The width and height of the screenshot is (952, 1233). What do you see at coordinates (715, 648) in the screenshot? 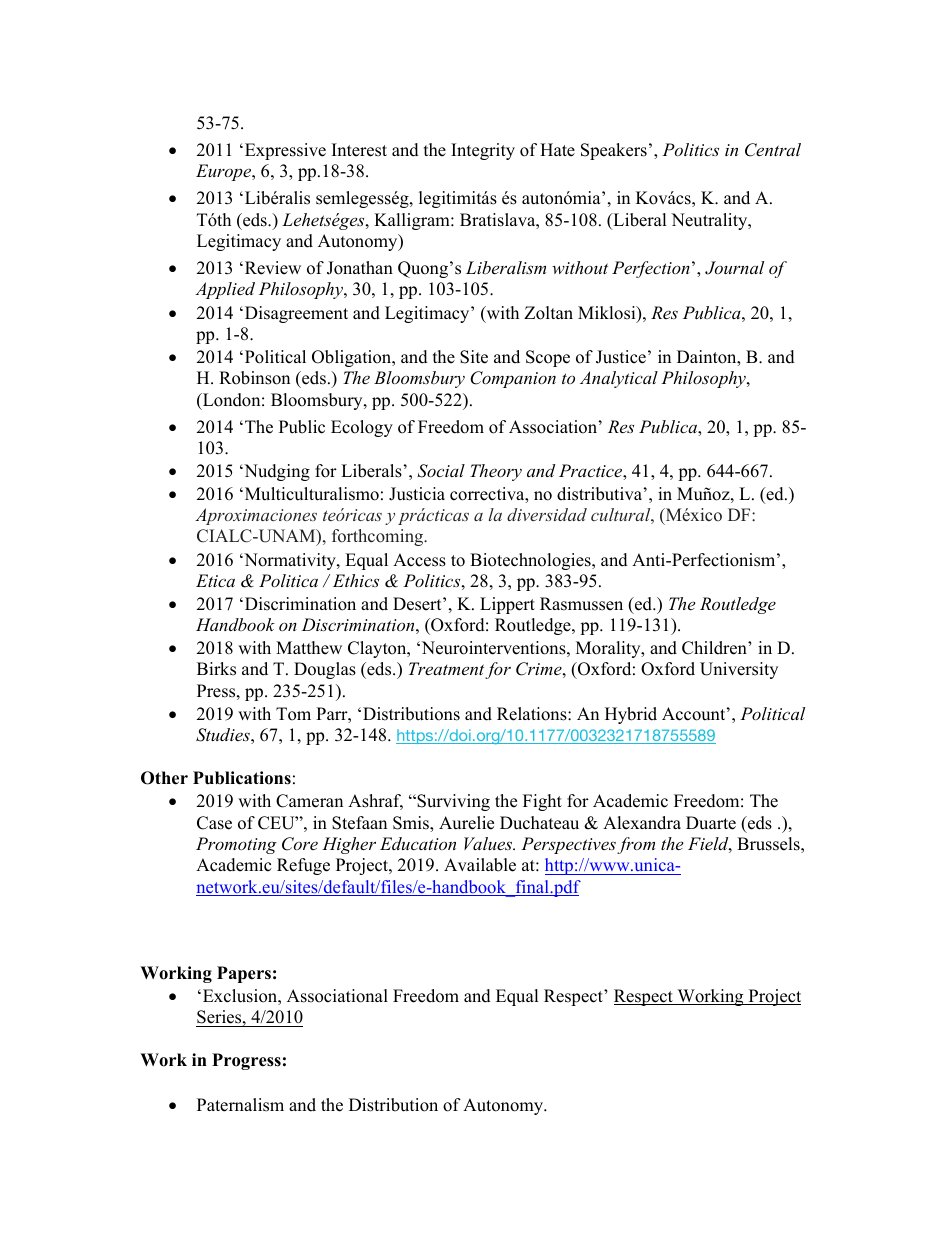
I see `Children` at bounding box center [715, 648].
